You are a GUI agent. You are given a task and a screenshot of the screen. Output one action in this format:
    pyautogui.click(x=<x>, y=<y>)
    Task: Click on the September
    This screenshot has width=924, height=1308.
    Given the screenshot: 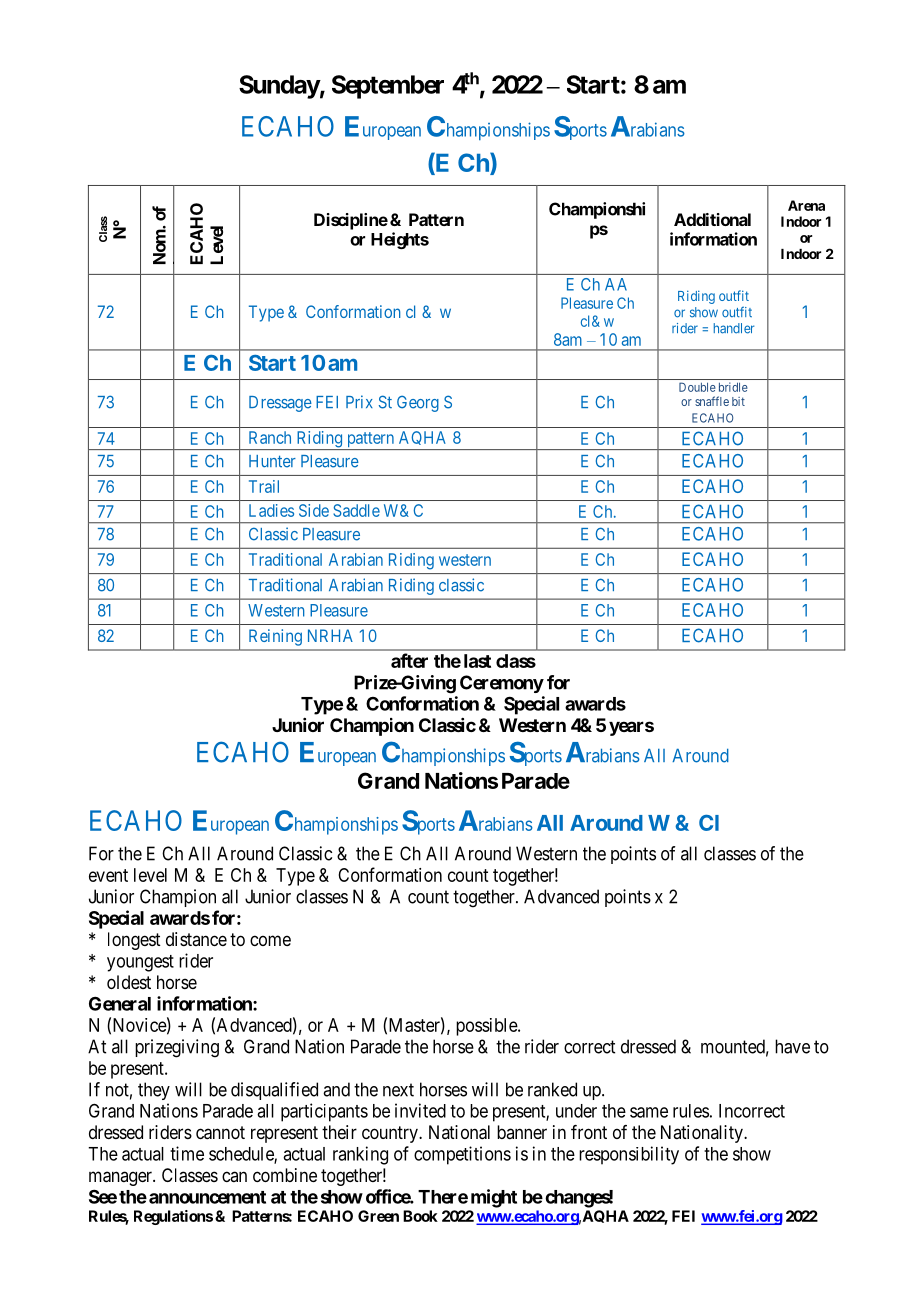 What is the action you would take?
    pyautogui.click(x=388, y=87)
